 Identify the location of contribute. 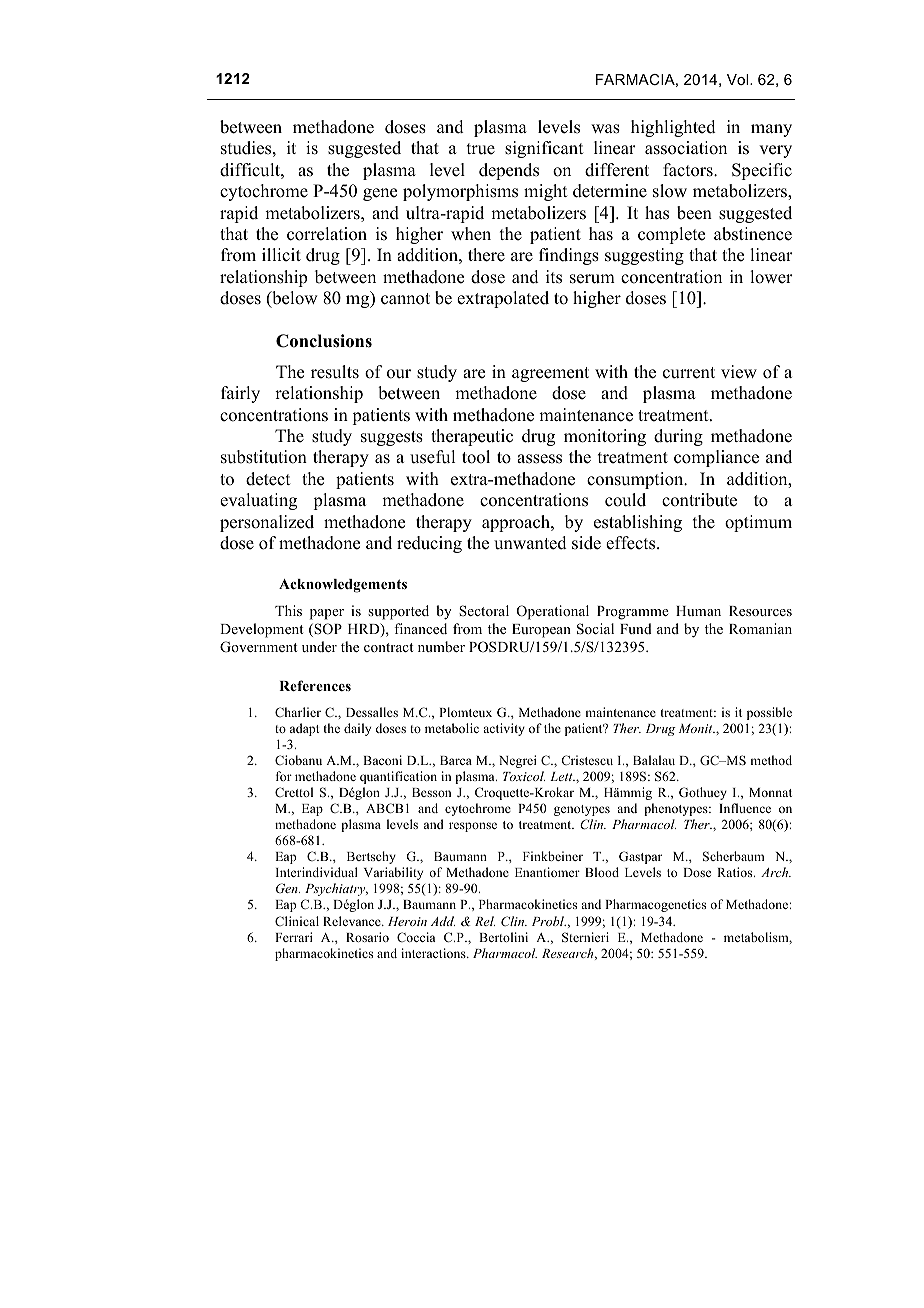
(699, 500).
